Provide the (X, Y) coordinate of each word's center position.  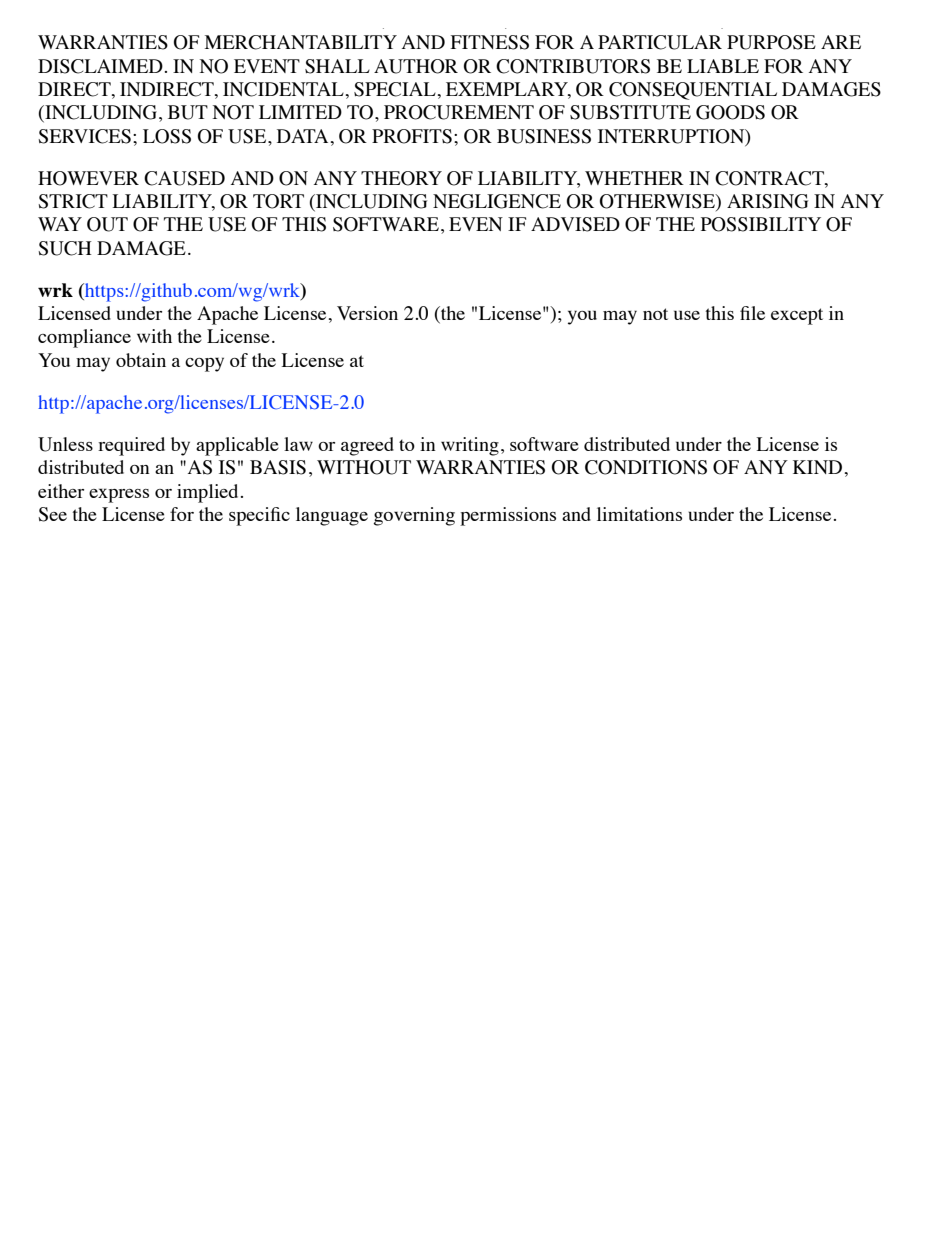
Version (367, 313)
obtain (141, 360)
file (752, 313)
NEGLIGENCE (497, 201)
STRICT (73, 201)
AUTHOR (416, 66)
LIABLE (723, 66)
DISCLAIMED (100, 66)
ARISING (767, 201)
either (61, 491)
